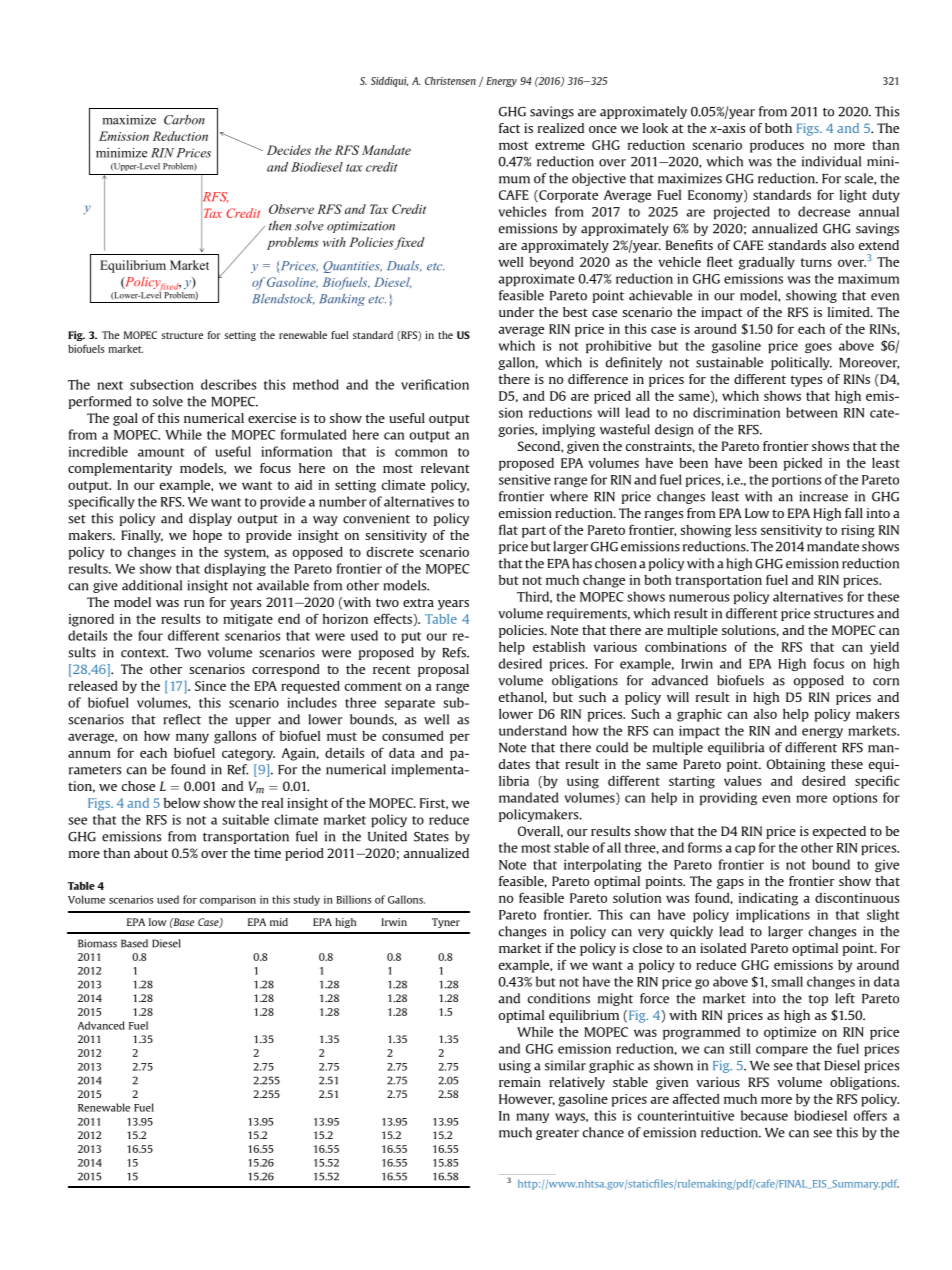 This image has height=1270, width=952. Describe the element at coordinates (431, 836) in the image. I see `States` at that location.
